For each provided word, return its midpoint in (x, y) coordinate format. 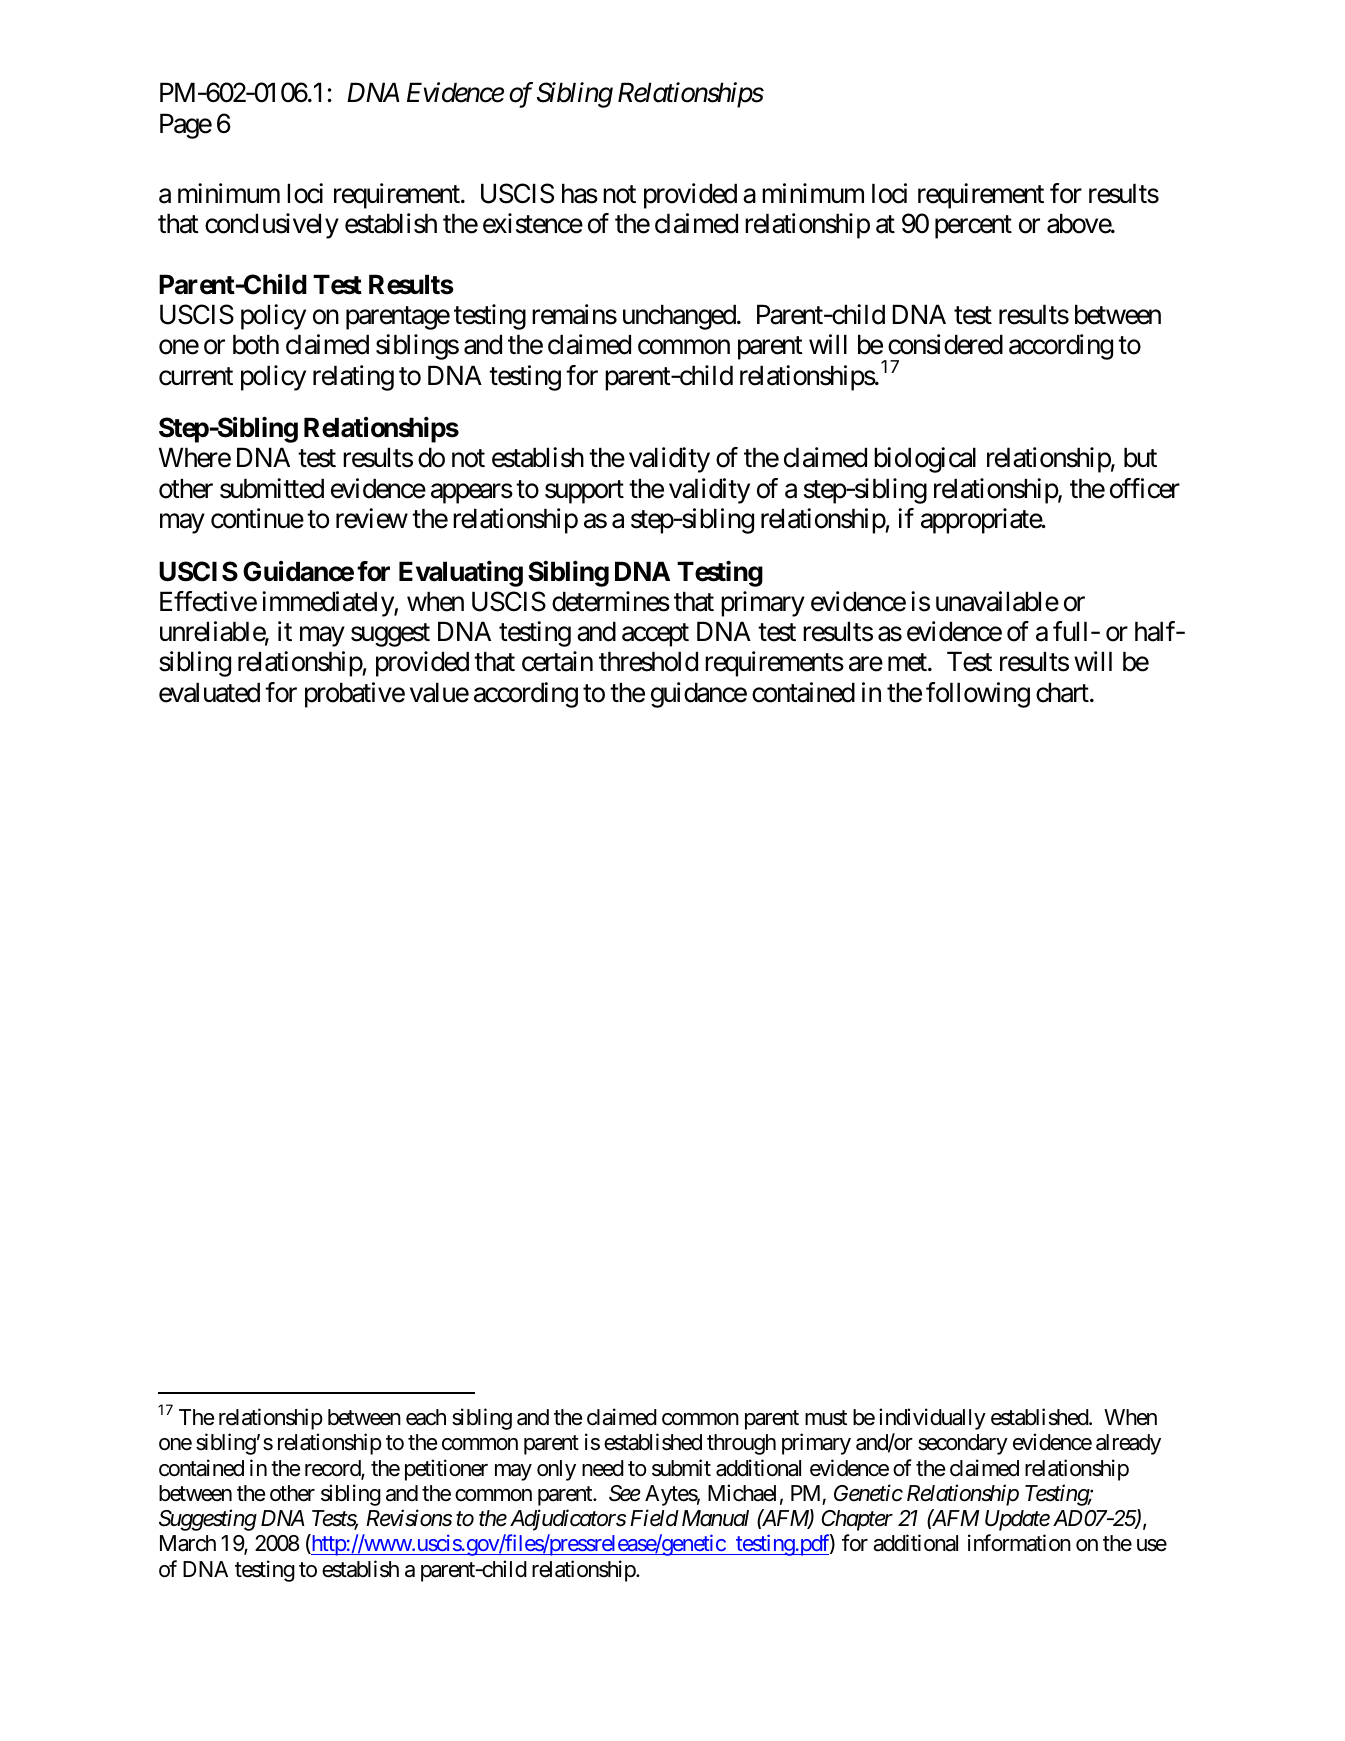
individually (932, 1419)
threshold (648, 661)
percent (973, 227)
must (826, 1418)
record (333, 1469)
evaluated (209, 692)
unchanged (679, 317)
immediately (328, 604)
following (978, 695)
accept (655, 635)
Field (654, 1518)
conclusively (272, 226)
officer (1145, 488)
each (426, 1417)
